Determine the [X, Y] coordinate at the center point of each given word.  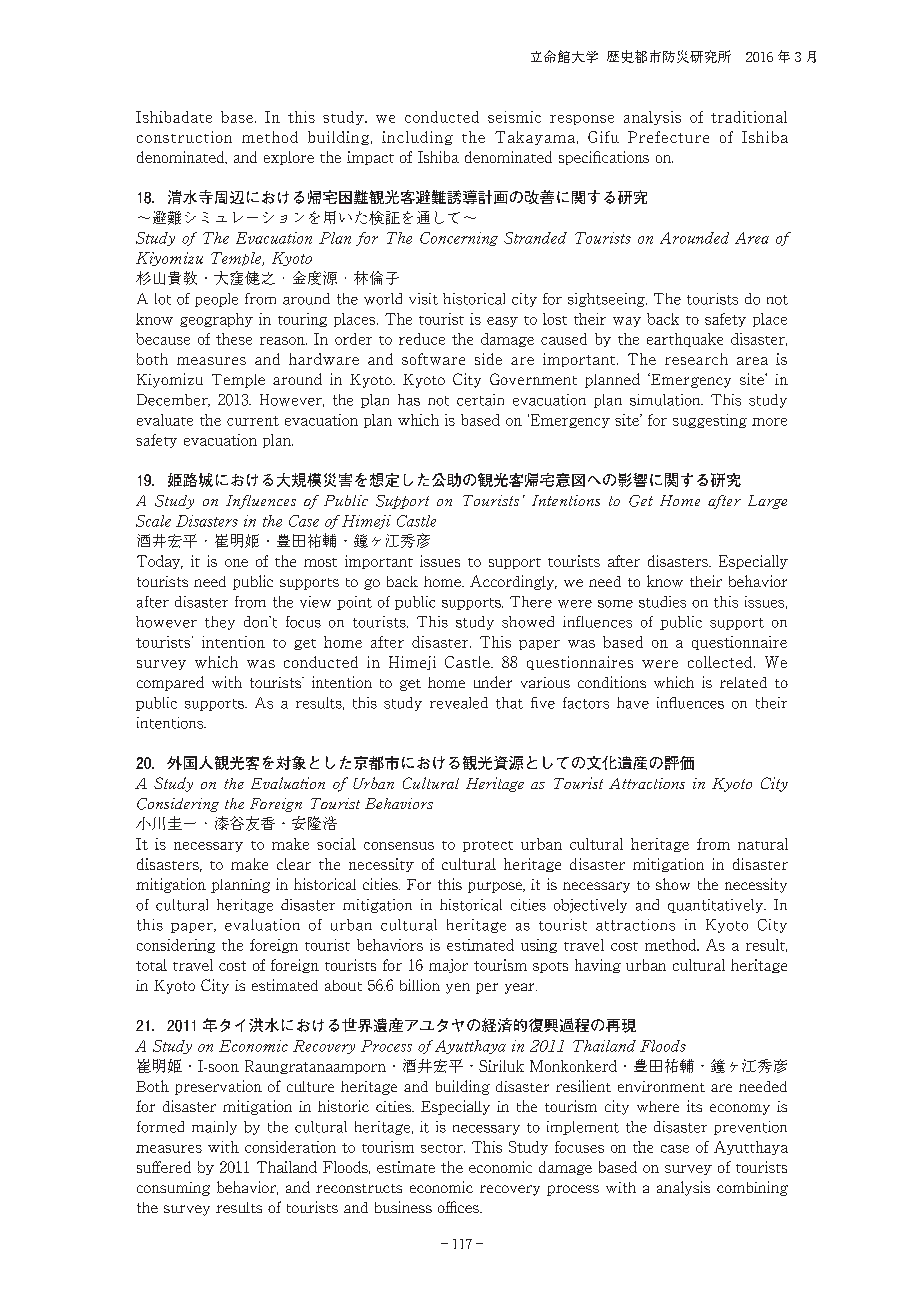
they [220, 623]
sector [443, 1148]
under [493, 682]
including [417, 138]
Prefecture [668, 137]
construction [184, 137]
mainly [214, 1128]
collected [720, 662]
